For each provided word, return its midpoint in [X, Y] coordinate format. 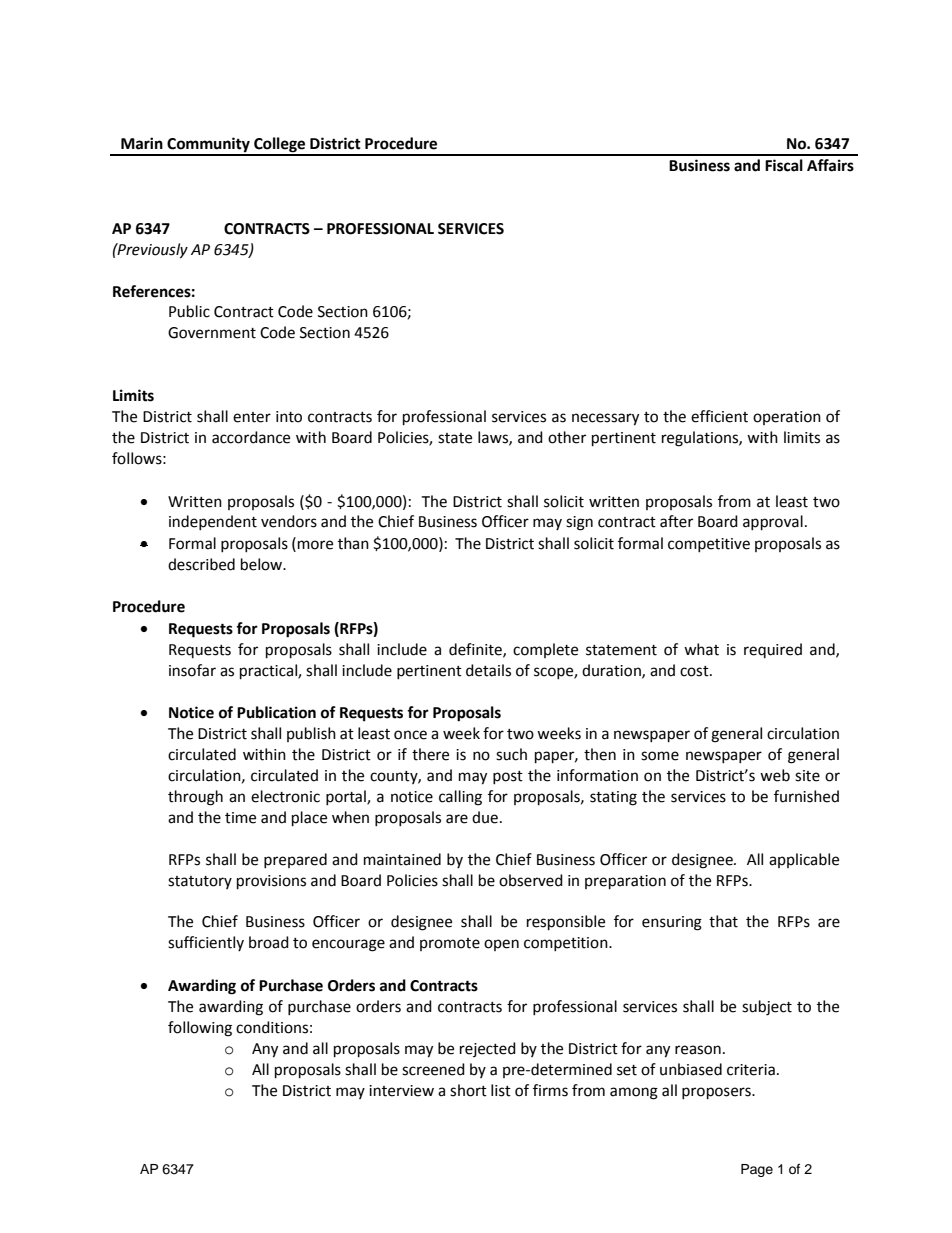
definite [476, 650]
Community [208, 146]
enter [252, 417]
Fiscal [784, 165]
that [723, 921]
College [280, 146]
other [567, 437]
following [200, 1029]
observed [531, 880]
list [501, 1090]
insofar [192, 670]
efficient [719, 416]
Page [757, 1170]
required [773, 650]
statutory [200, 882]
